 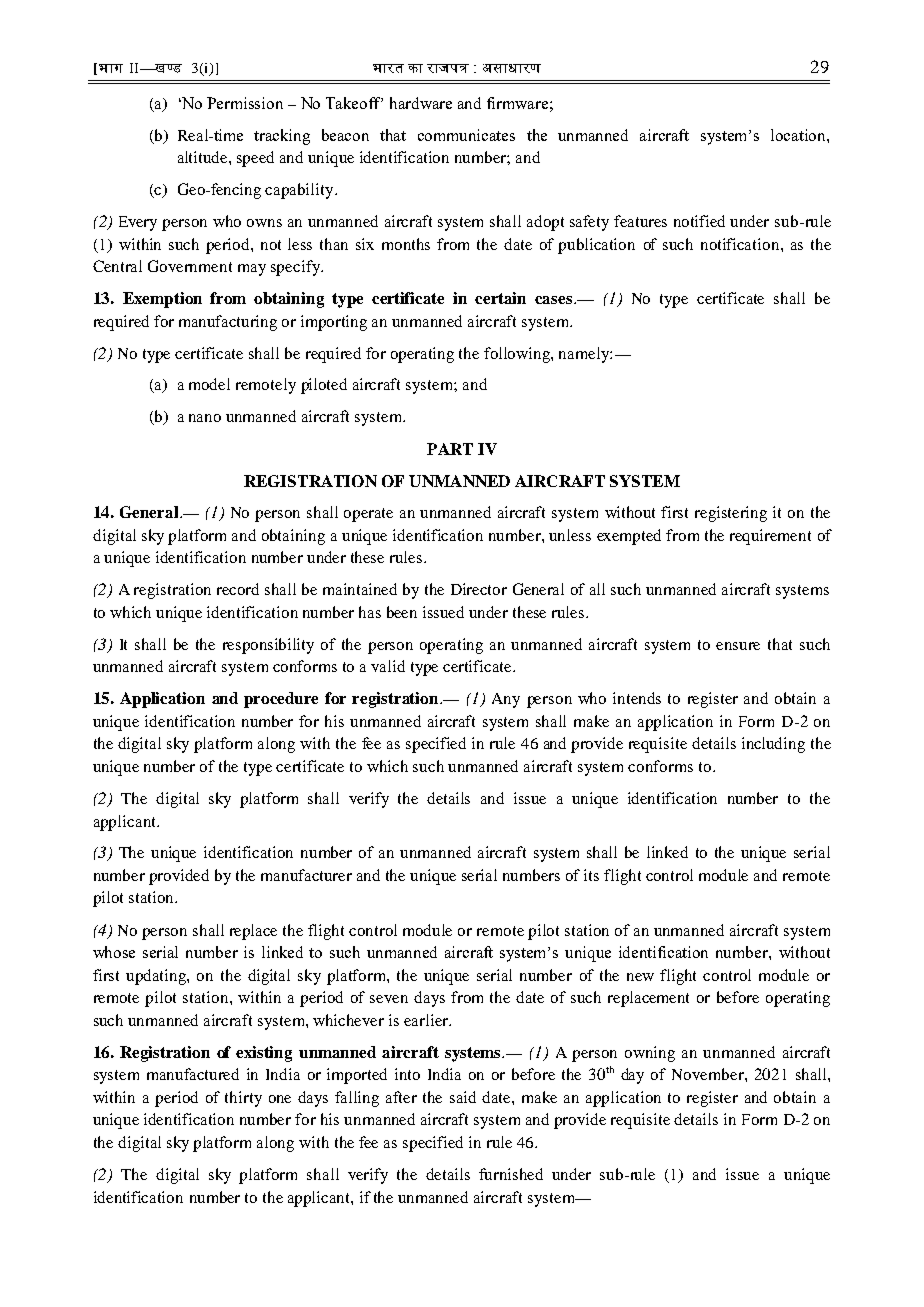 I want to click on notified, so click(x=699, y=221).
